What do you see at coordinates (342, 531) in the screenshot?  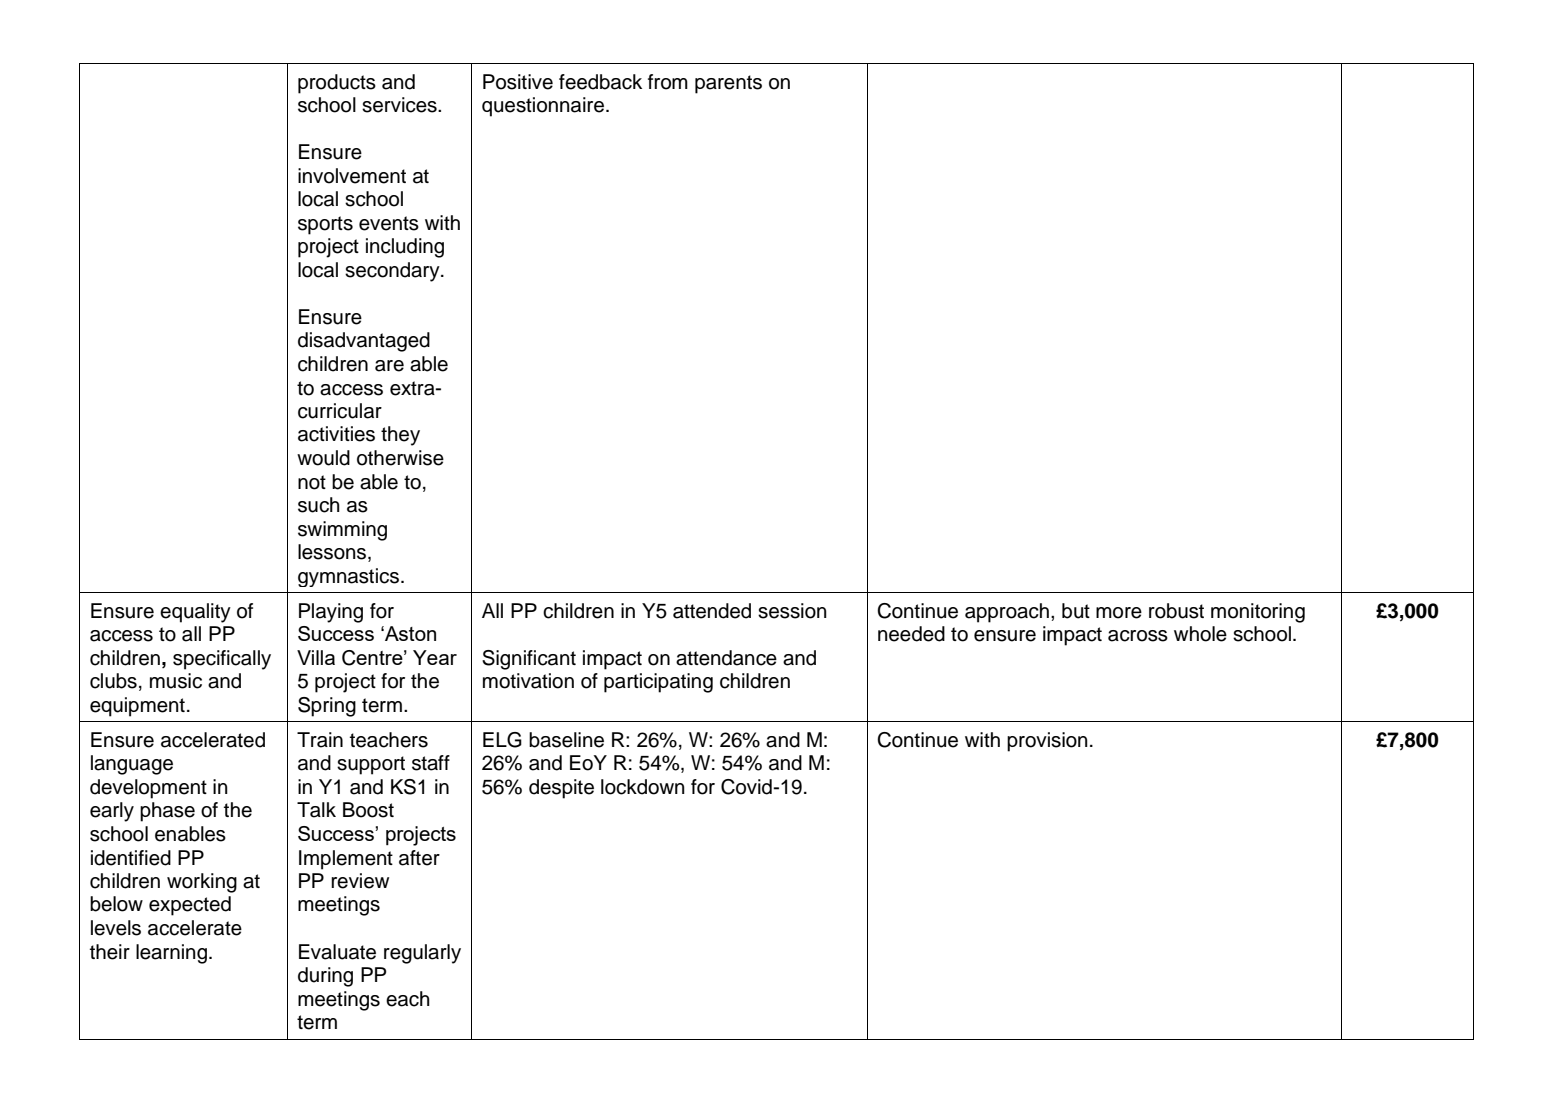 I see `swimming` at bounding box center [342, 531].
